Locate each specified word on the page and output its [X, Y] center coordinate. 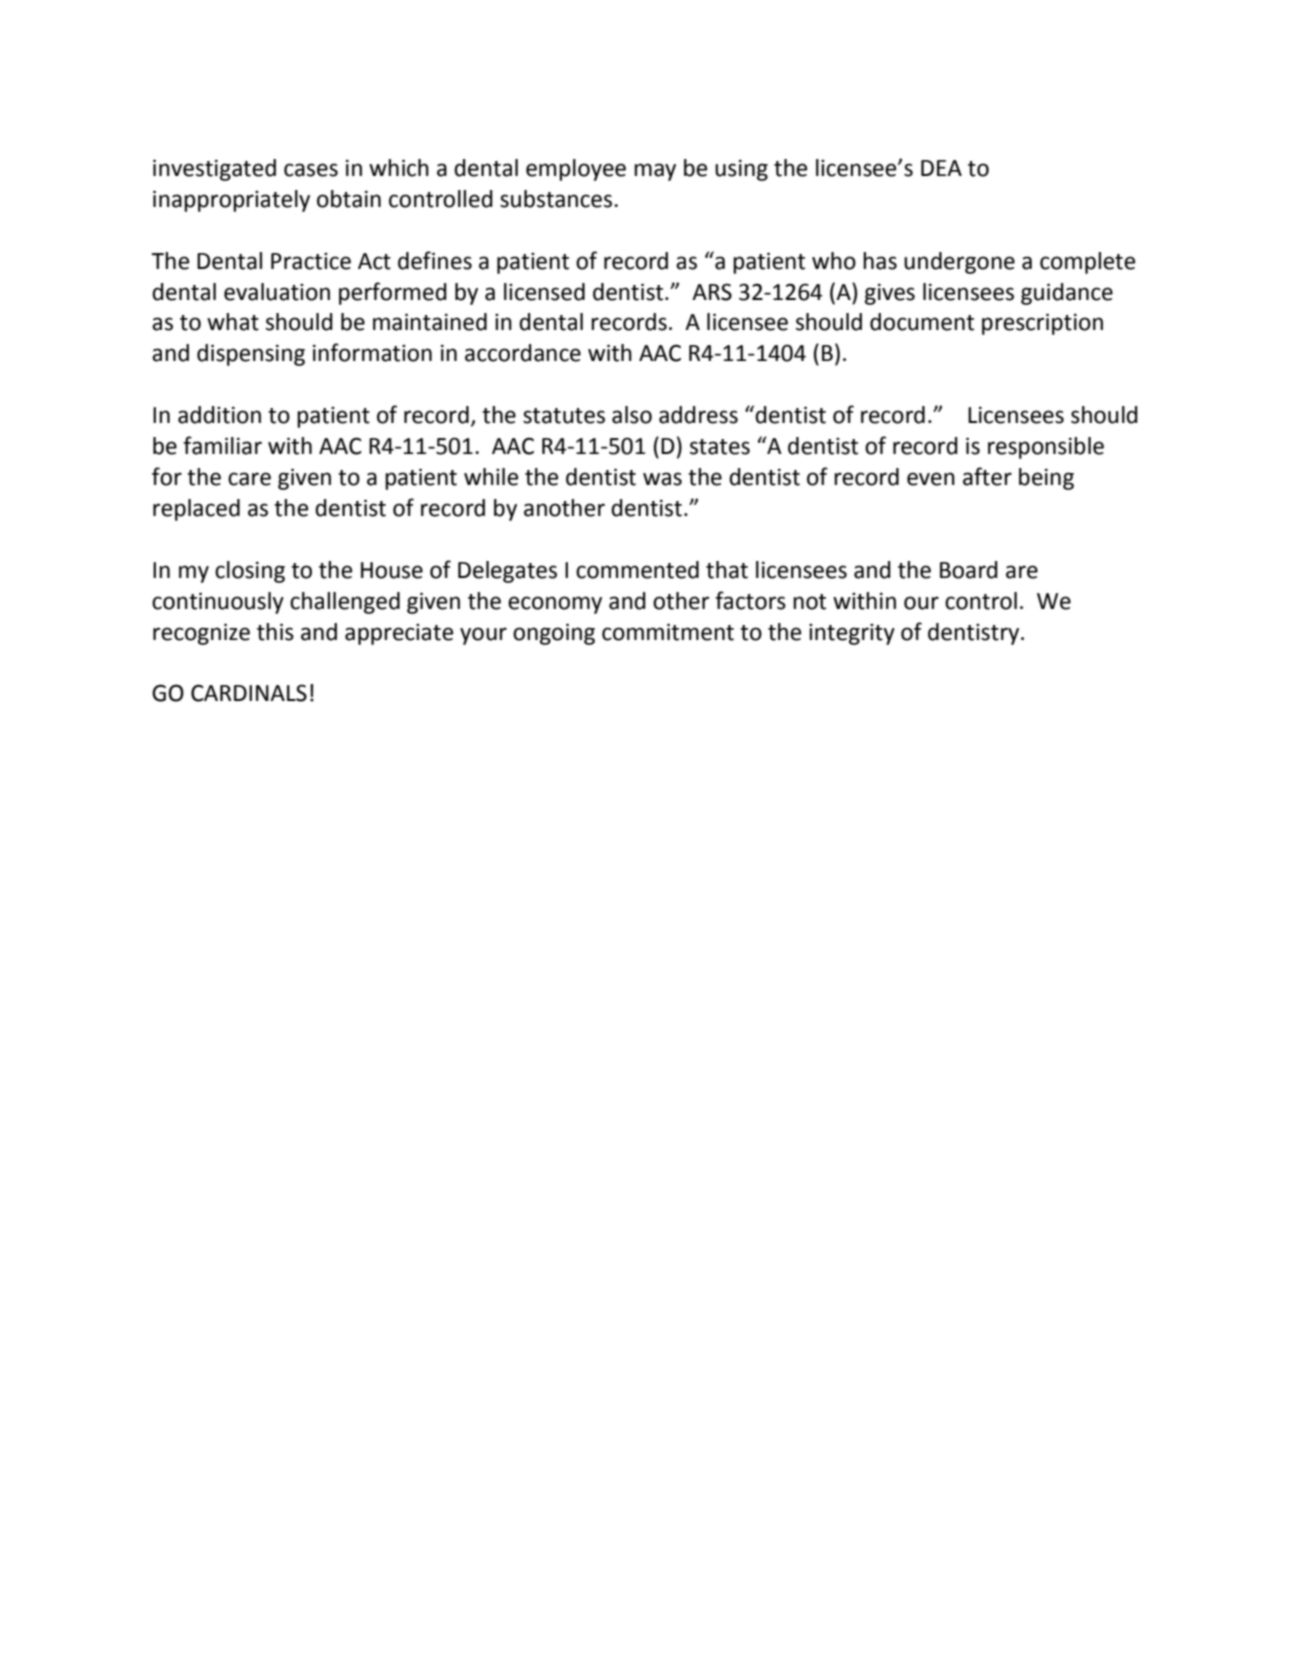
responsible [1046, 448]
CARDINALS [249, 693]
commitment [668, 632]
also [632, 415]
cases [311, 170]
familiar [222, 445]
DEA [941, 168]
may [655, 172]
